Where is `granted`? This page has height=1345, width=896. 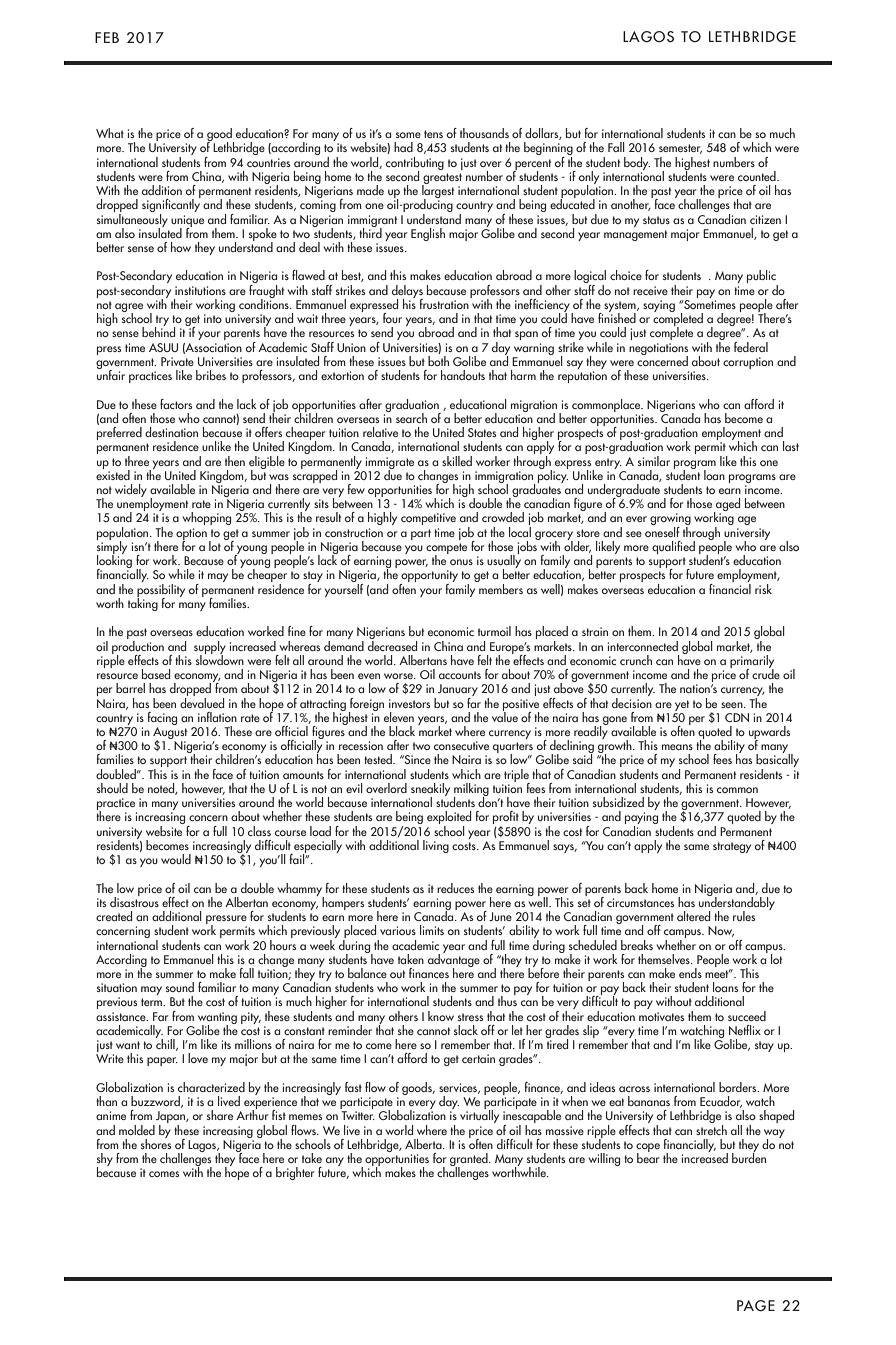
granted is located at coordinates (470, 1161).
